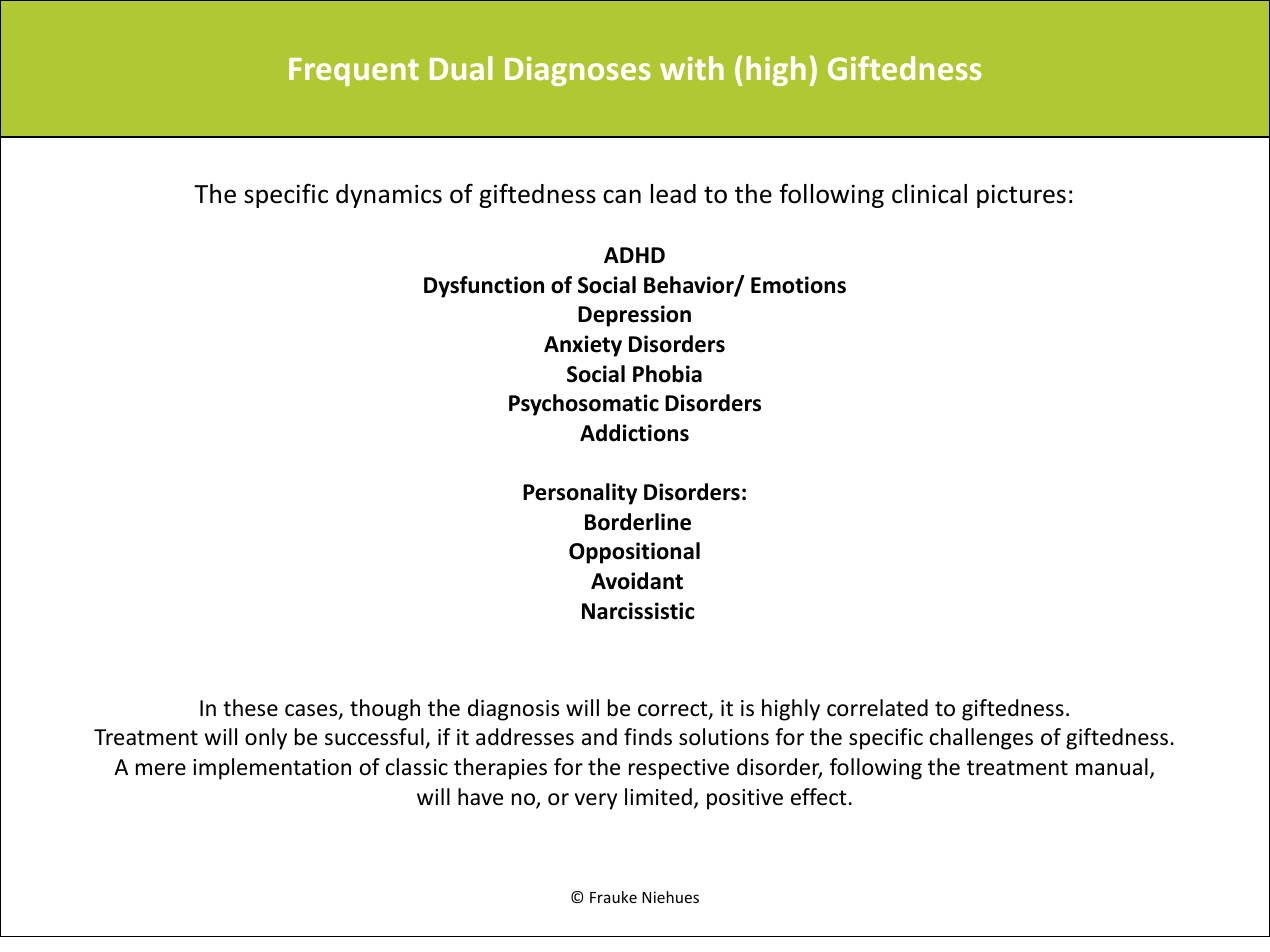  Describe the element at coordinates (272, 769) in the document. I see `implementation` at that location.
